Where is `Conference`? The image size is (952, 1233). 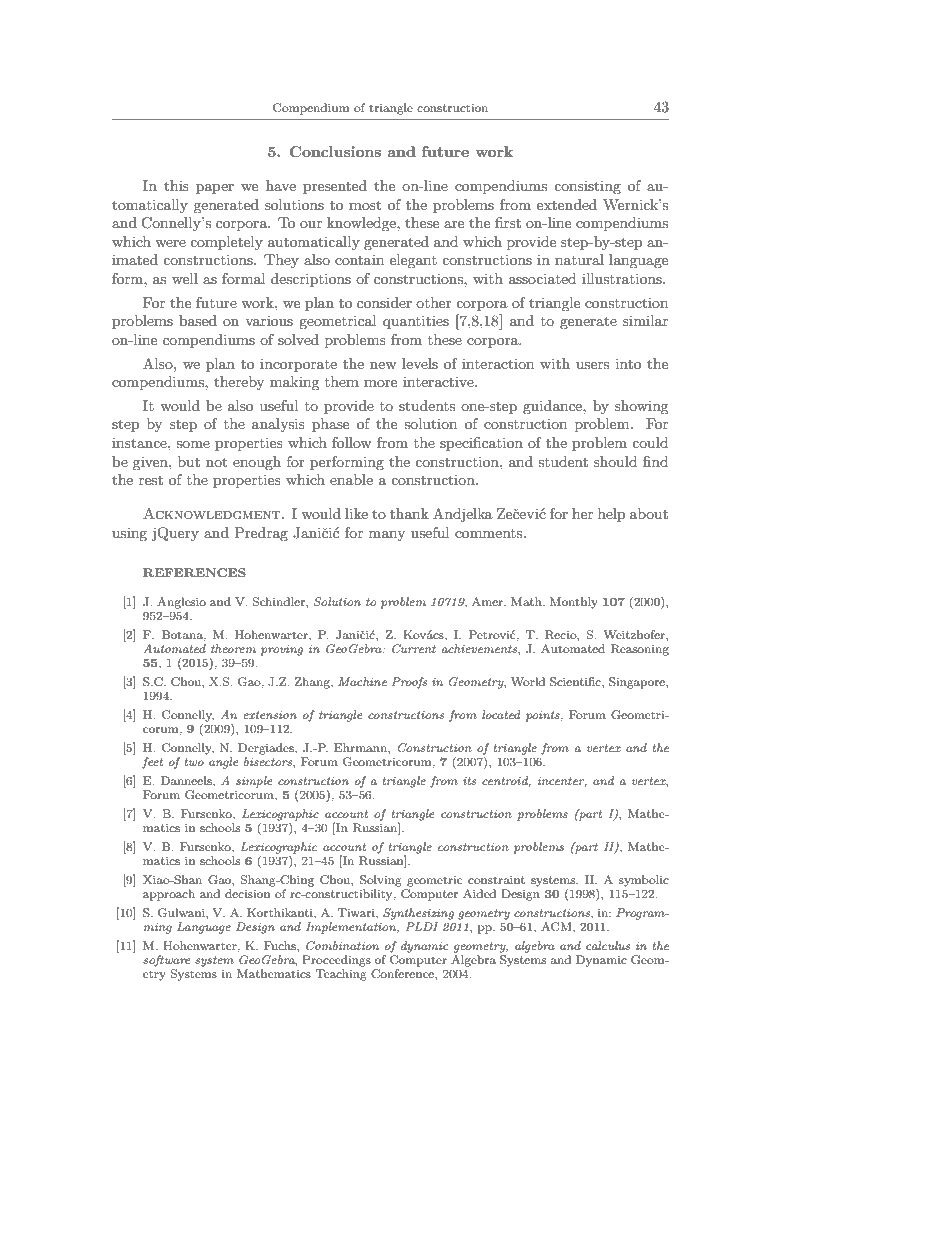 Conference is located at coordinates (403, 974).
